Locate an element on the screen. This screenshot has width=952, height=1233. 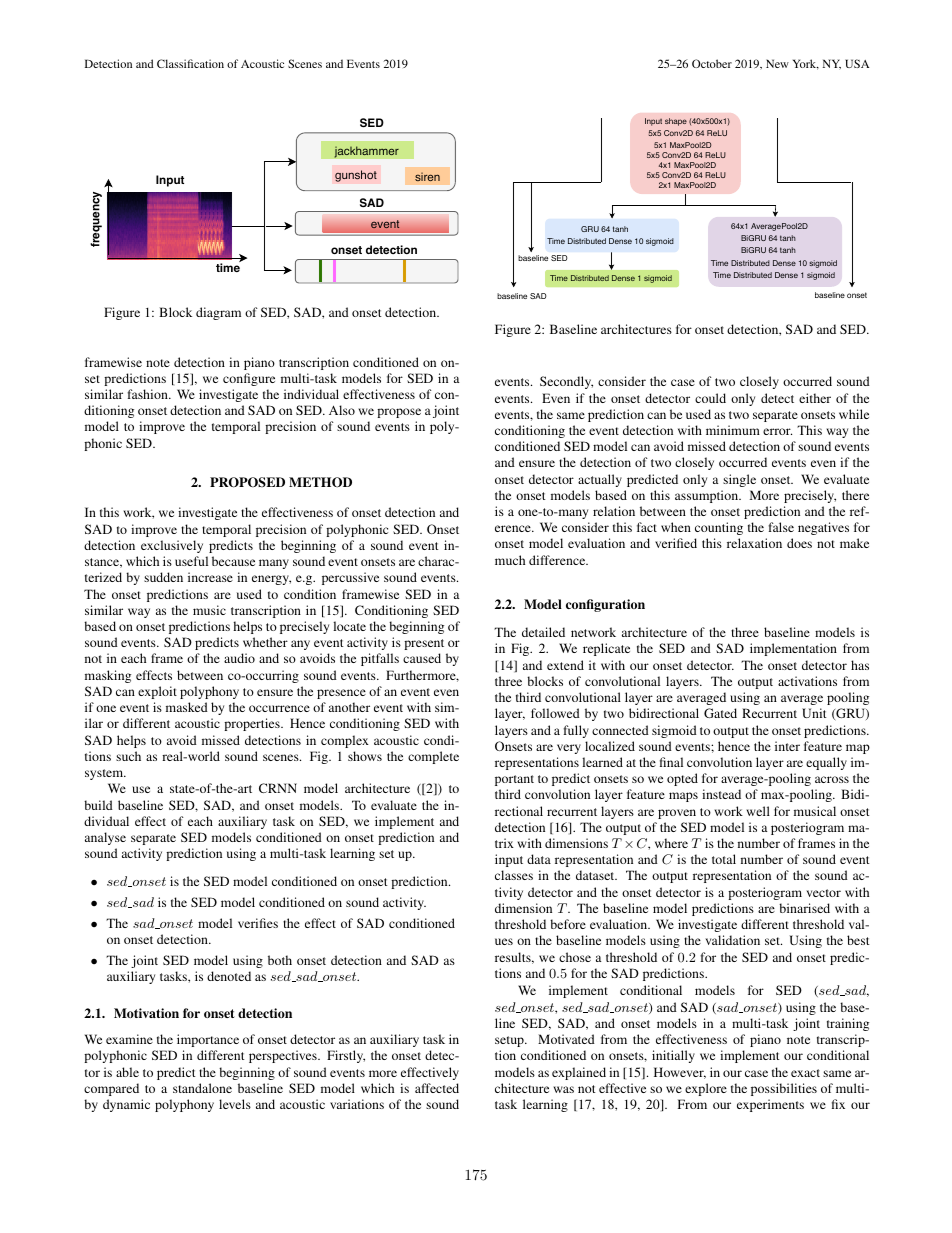
jackhammer is located at coordinates (366, 152).
